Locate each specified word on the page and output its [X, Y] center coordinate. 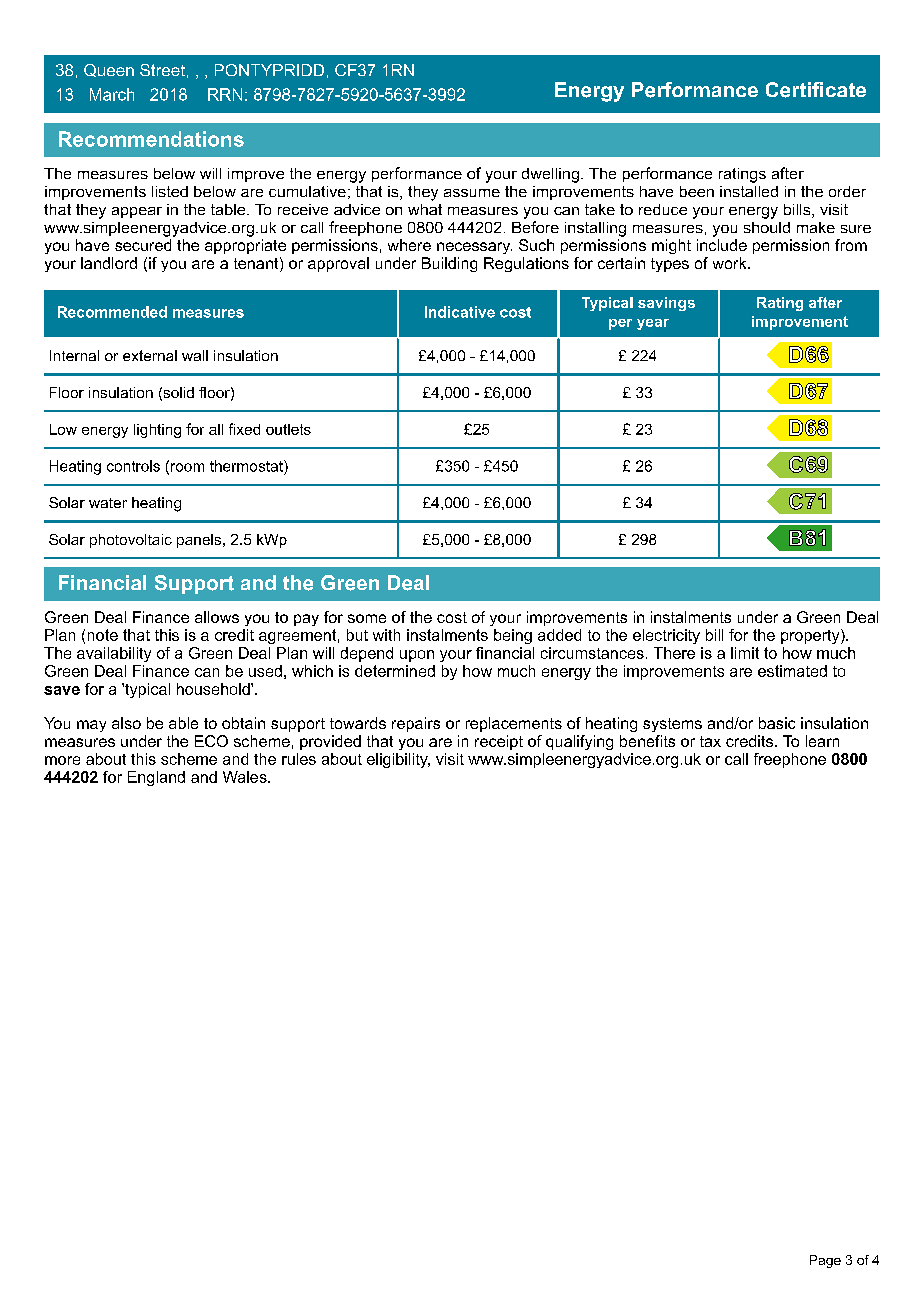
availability [114, 654]
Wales [246, 777]
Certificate [816, 90]
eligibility [398, 760]
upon [417, 656]
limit [745, 653]
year [653, 324]
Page [825, 1261]
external [150, 355]
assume [472, 193]
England [156, 778]
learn [822, 741]
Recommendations [151, 139]
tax [710, 741]
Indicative [460, 312]
